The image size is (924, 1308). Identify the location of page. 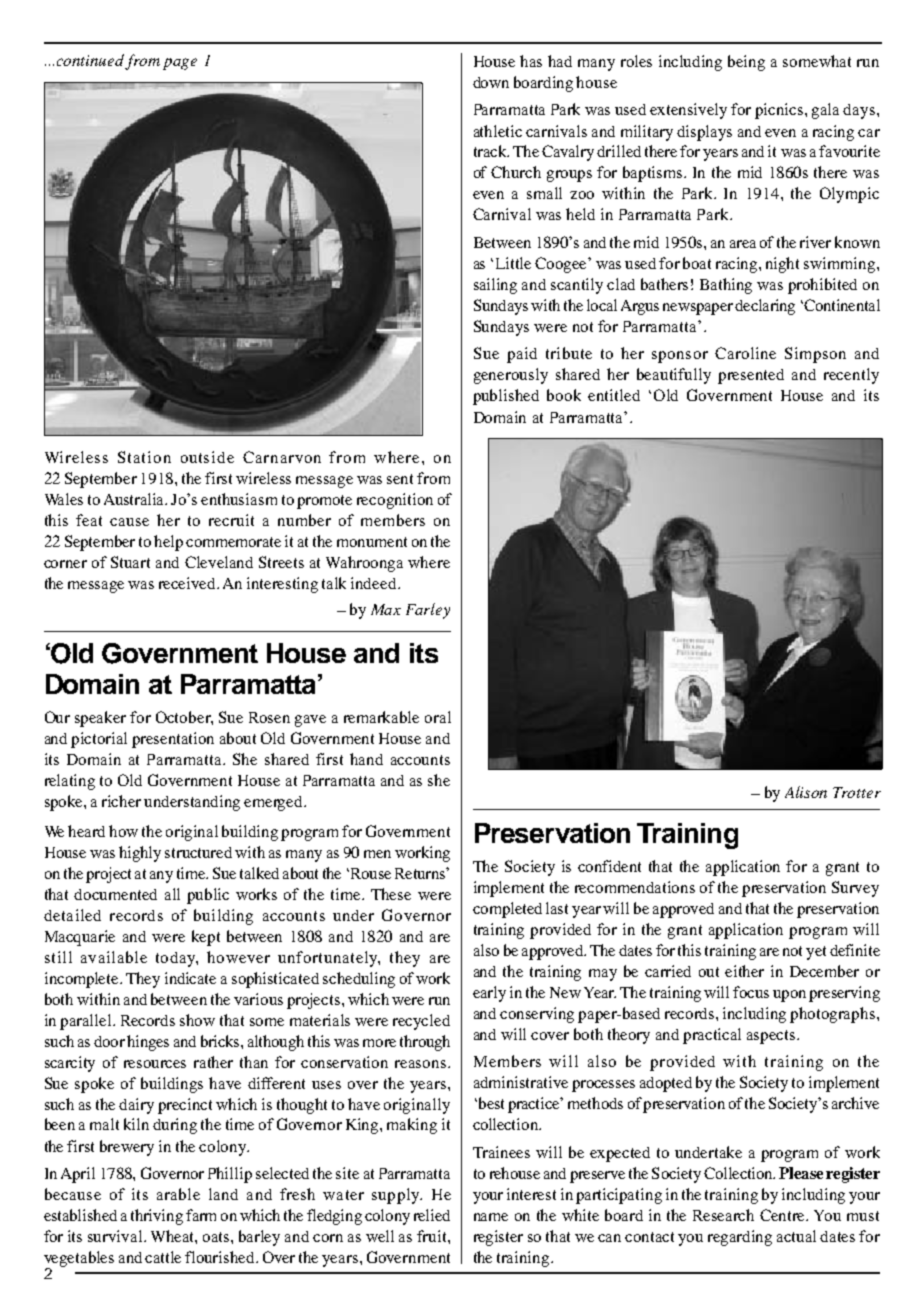
(180, 64).
